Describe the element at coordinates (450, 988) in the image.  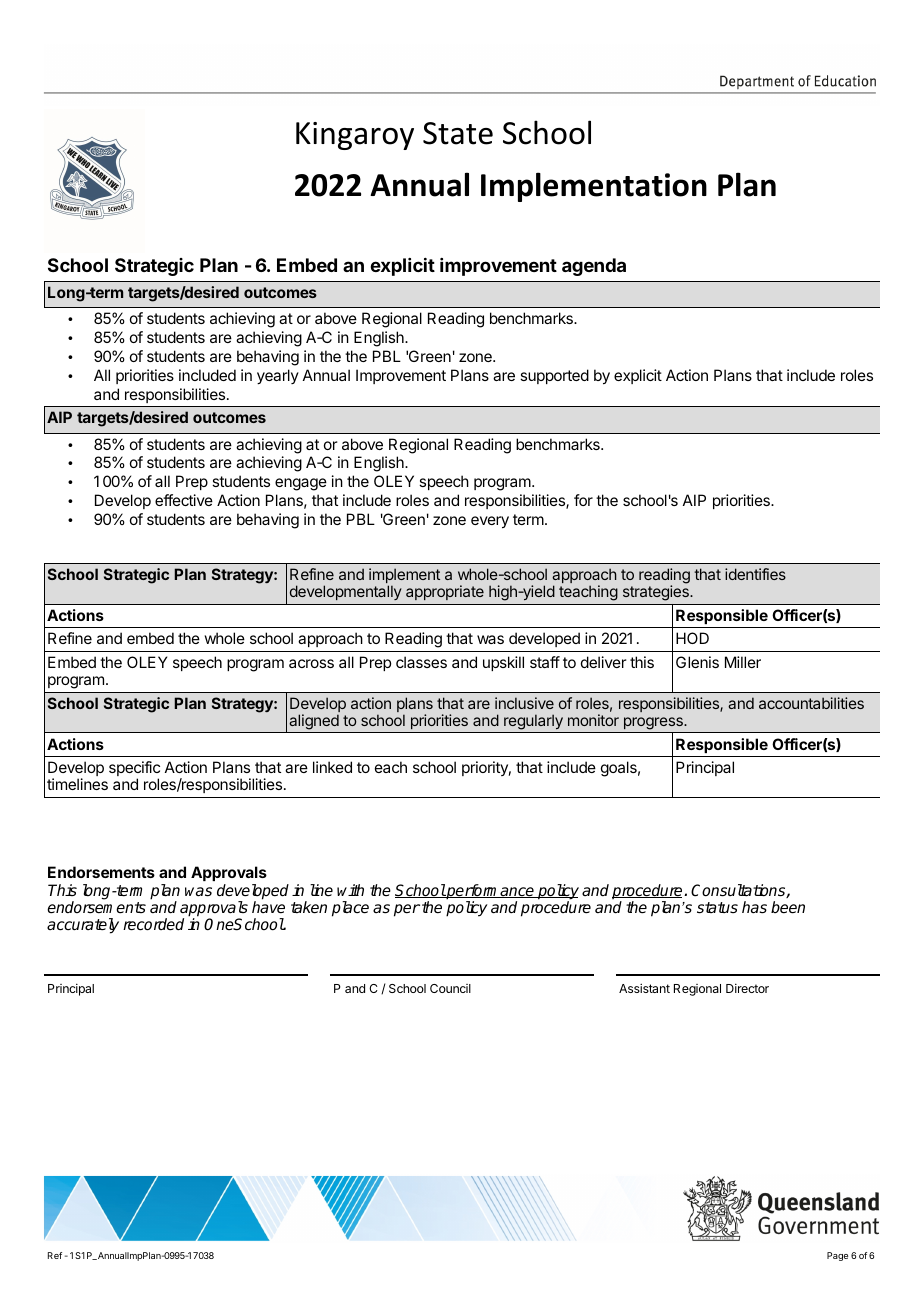
I see `Council` at that location.
